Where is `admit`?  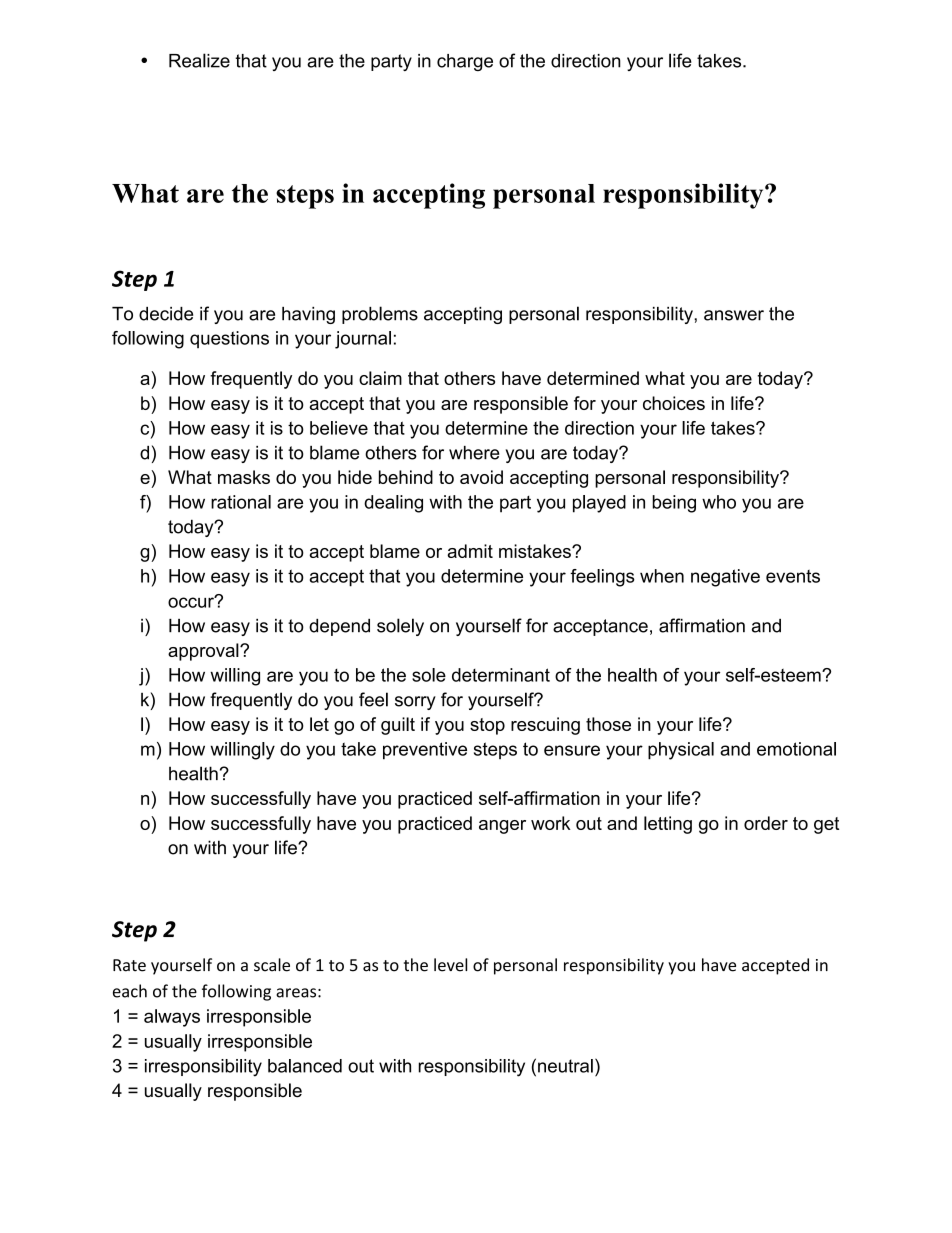 admit is located at coordinates (470, 551).
